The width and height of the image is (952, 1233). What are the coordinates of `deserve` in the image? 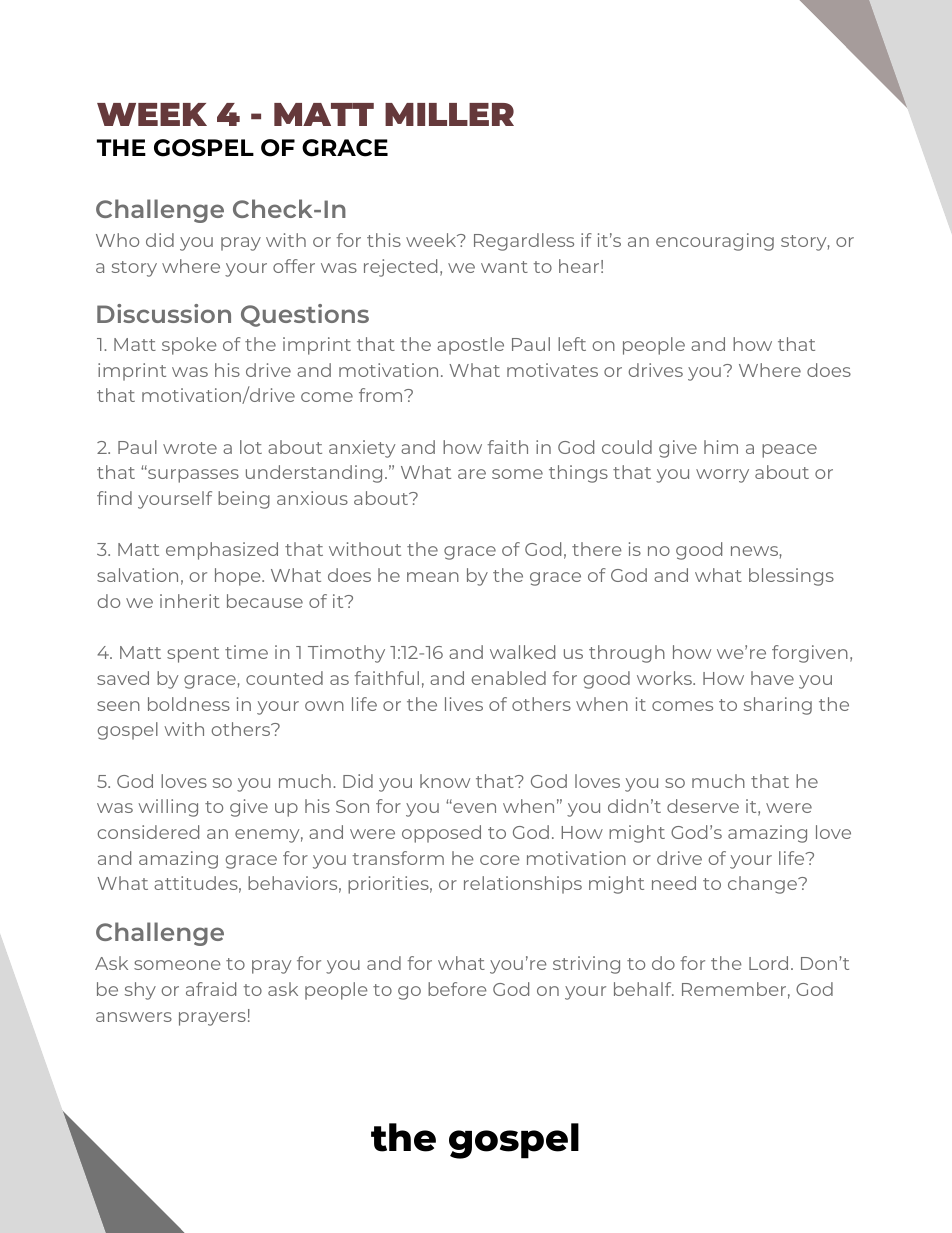 It's located at (703, 806).
